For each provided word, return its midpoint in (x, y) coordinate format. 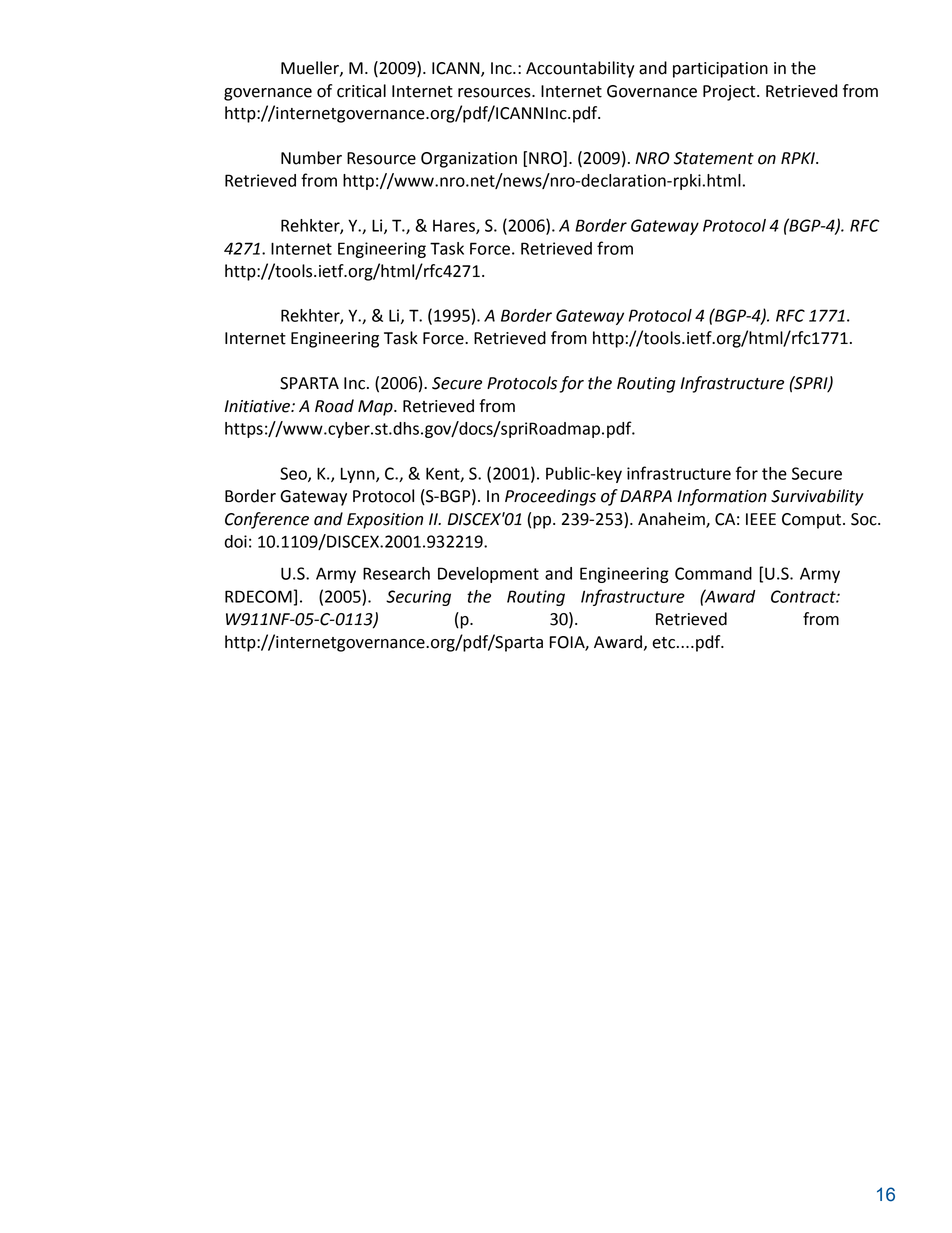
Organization (469, 160)
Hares (455, 227)
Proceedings (550, 497)
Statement (714, 158)
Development (488, 575)
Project (730, 93)
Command (713, 573)
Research (396, 573)
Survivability (817, 497)
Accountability (580, 69)
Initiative (258, 406)
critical (361, 91)
